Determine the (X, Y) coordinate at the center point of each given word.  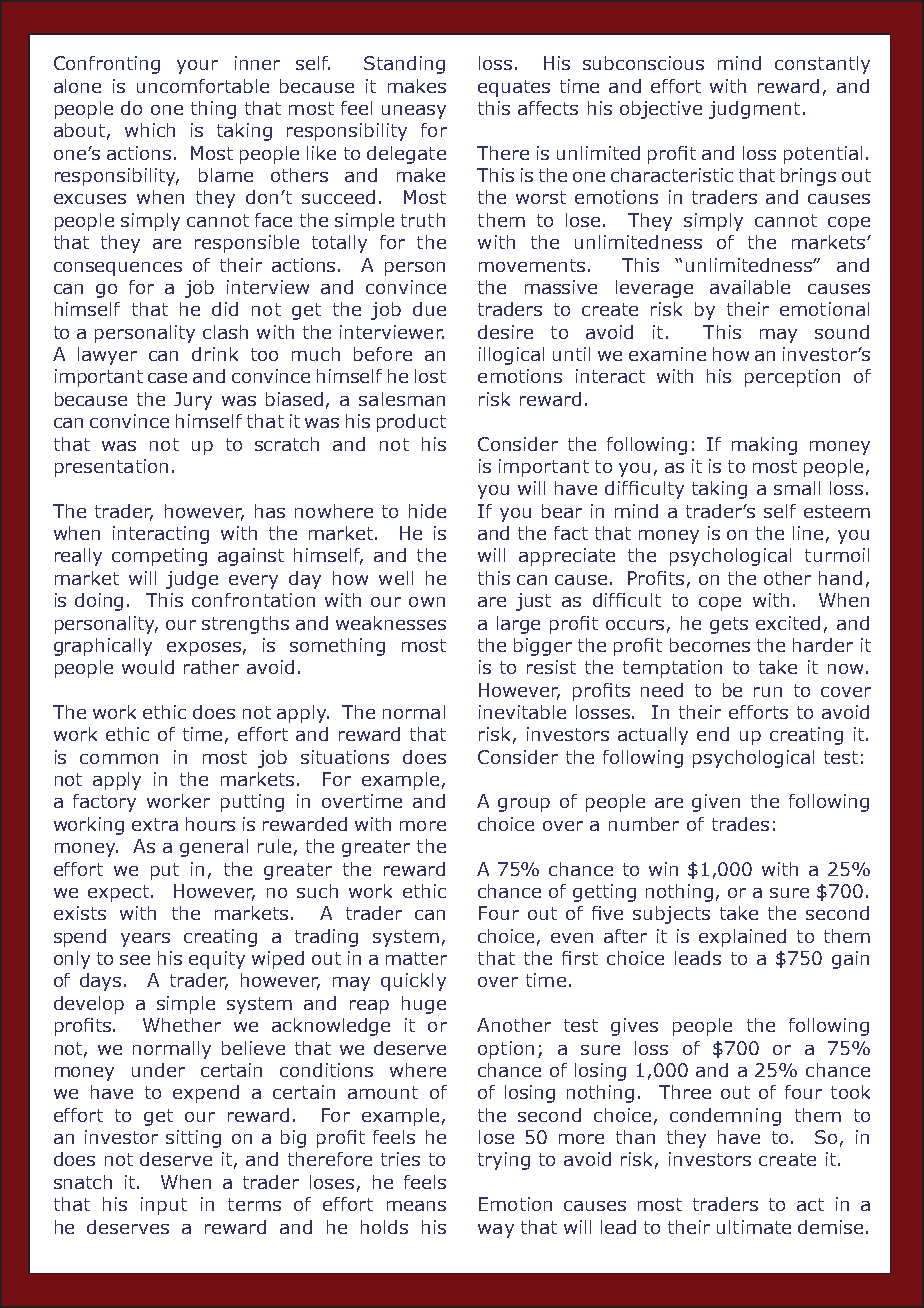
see (135, 960)
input (164, 1206)
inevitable (522, 712)
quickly (413, 982)
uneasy (414, 112)
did (225, 309)
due (429, 309)
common (119, 759)
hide (427, 511)
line (808, 533)
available (750, 287)
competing (159, 557)
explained (742, 938)
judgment (754, 110)
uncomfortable (203, 86)
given (716, 803)
